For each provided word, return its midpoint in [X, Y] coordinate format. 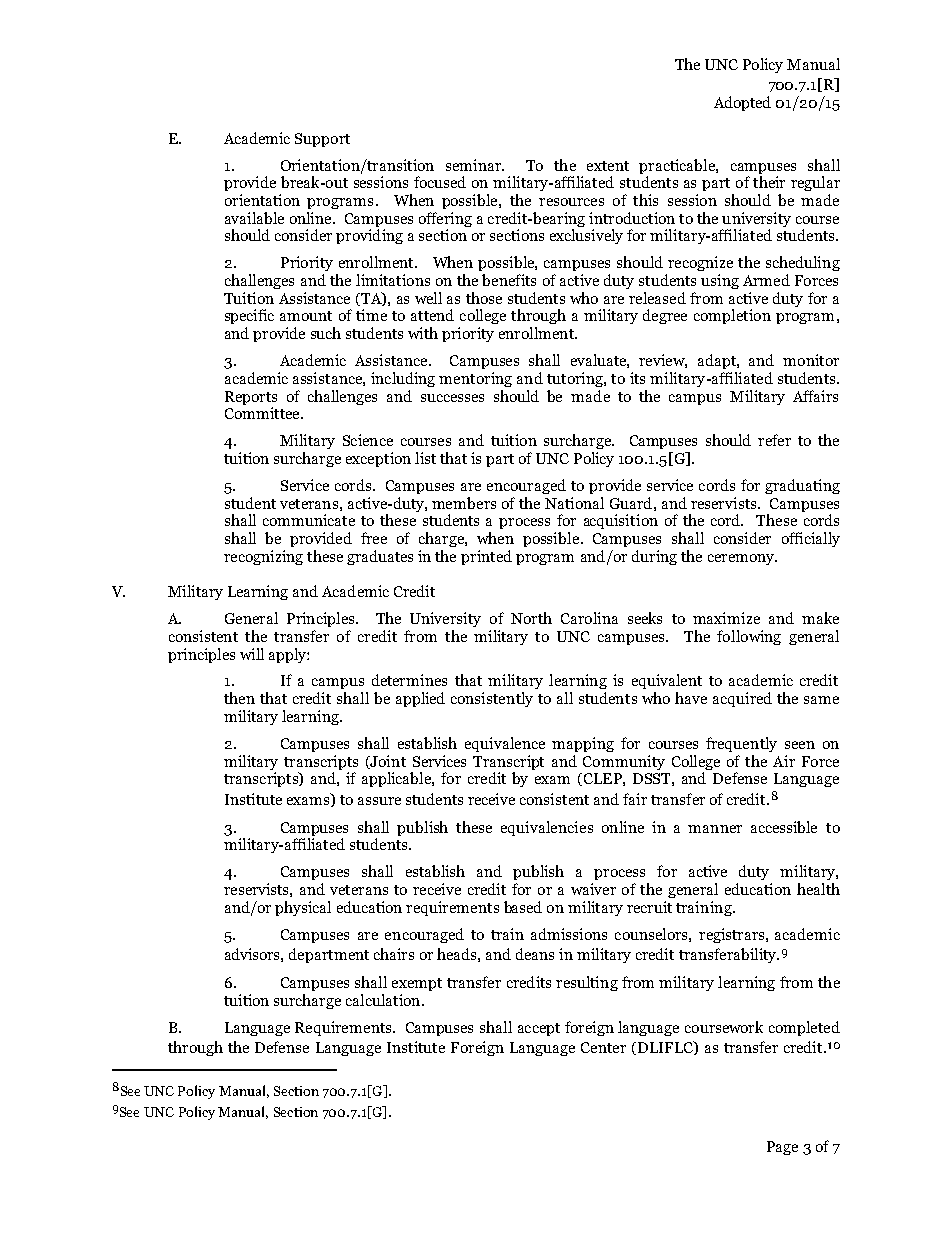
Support [322, 140]
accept [539, 1029]
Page [782, 1148]
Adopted [742, 103]
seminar [474, 165]
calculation [384, 1000]
